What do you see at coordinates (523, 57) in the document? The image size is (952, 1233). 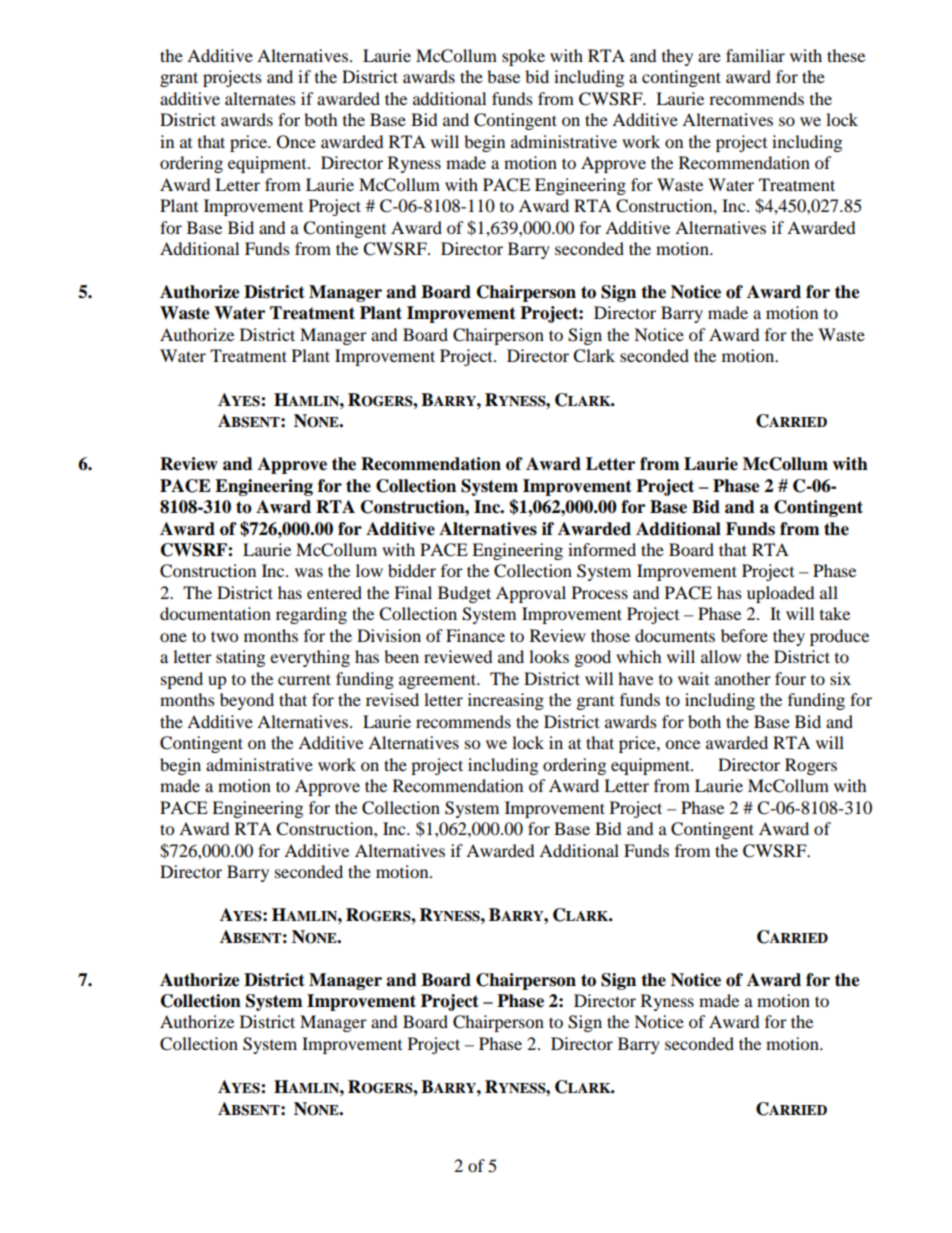 I see `spoke` at bounding box center [523, 57].
